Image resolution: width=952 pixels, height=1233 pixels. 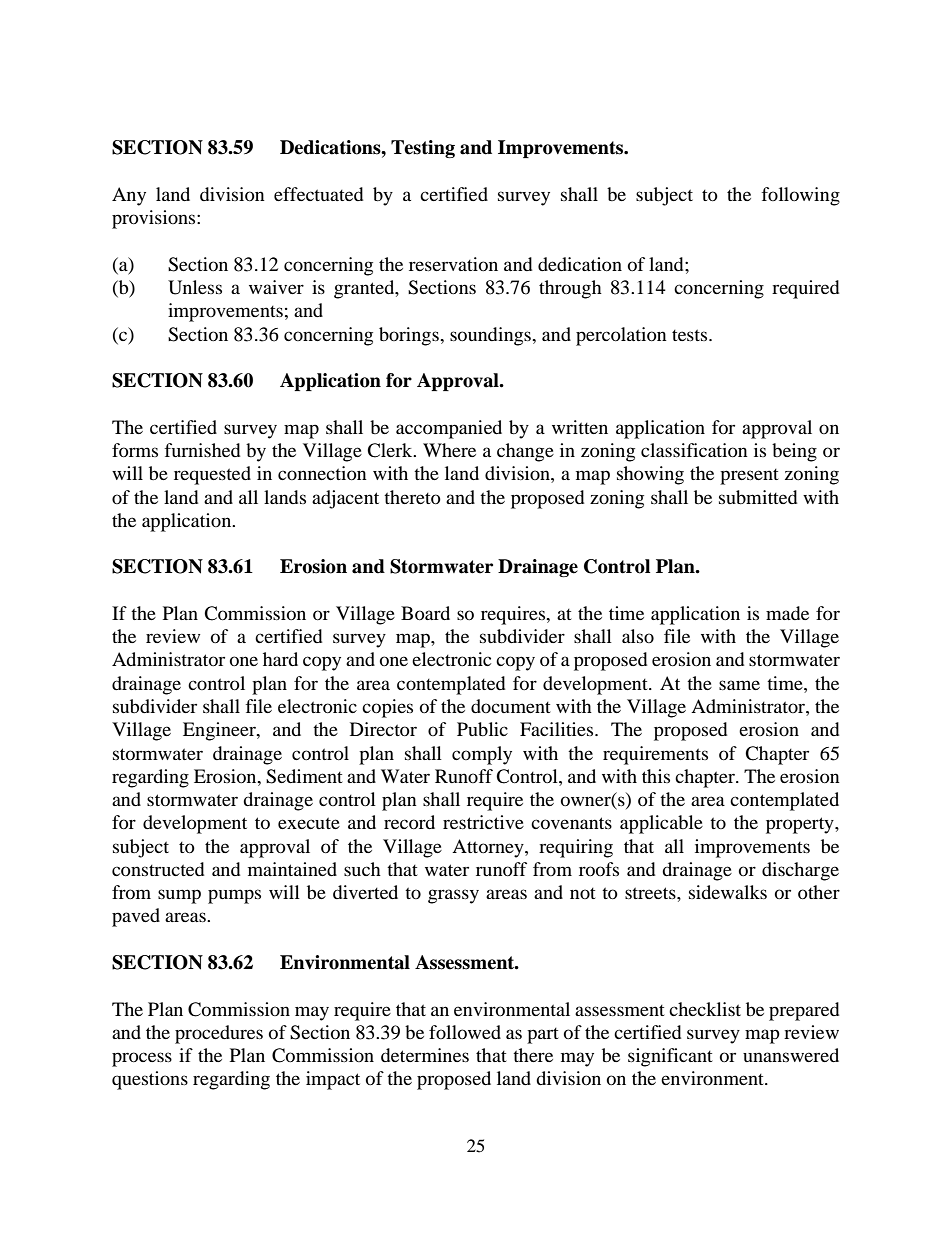 I want to click on Testing, so click(x=423, y=149).
